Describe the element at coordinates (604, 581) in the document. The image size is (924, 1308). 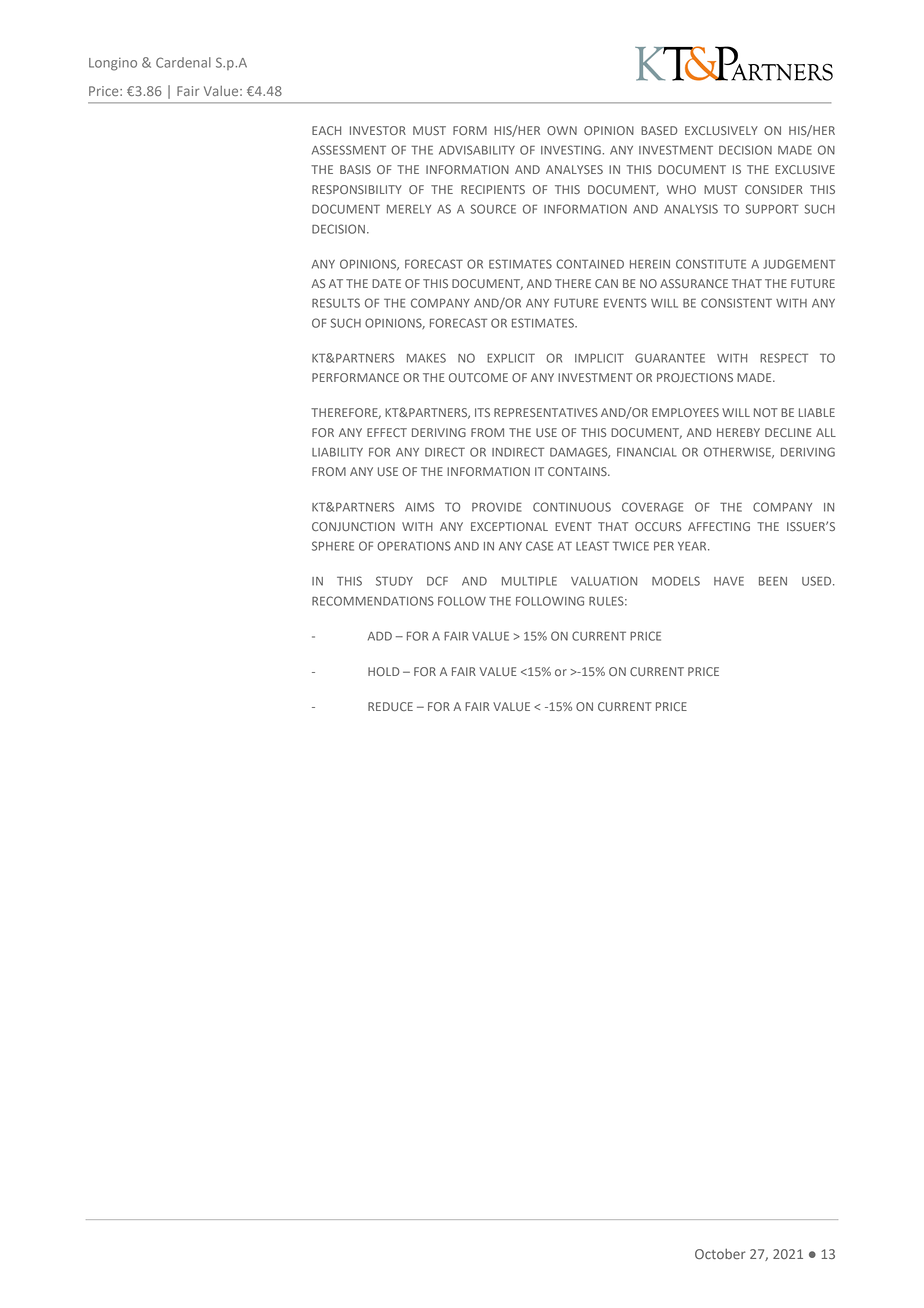
I see `VALUATION` at that location.
